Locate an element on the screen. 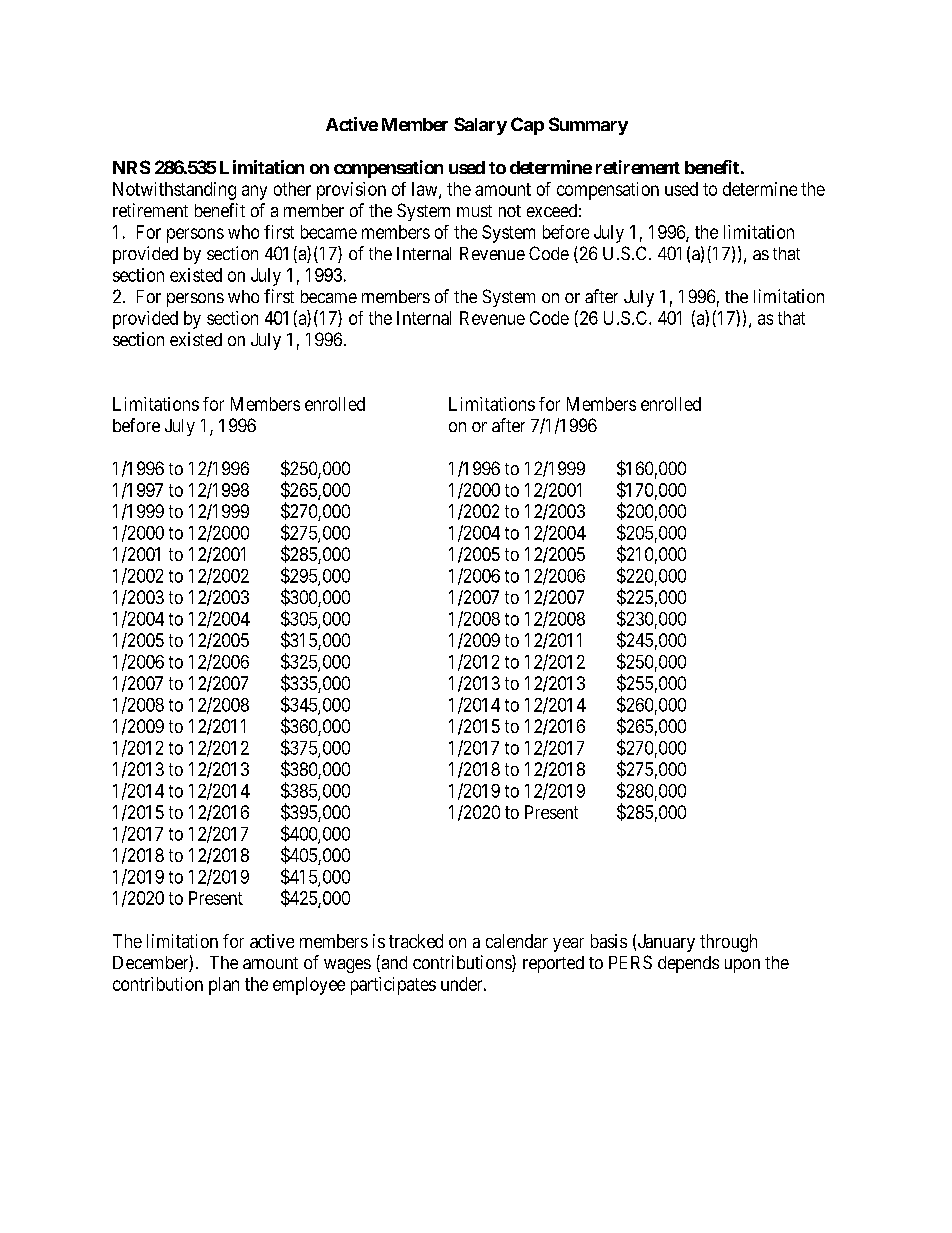  Notwithstanding is located at coordinates (174, 191).
